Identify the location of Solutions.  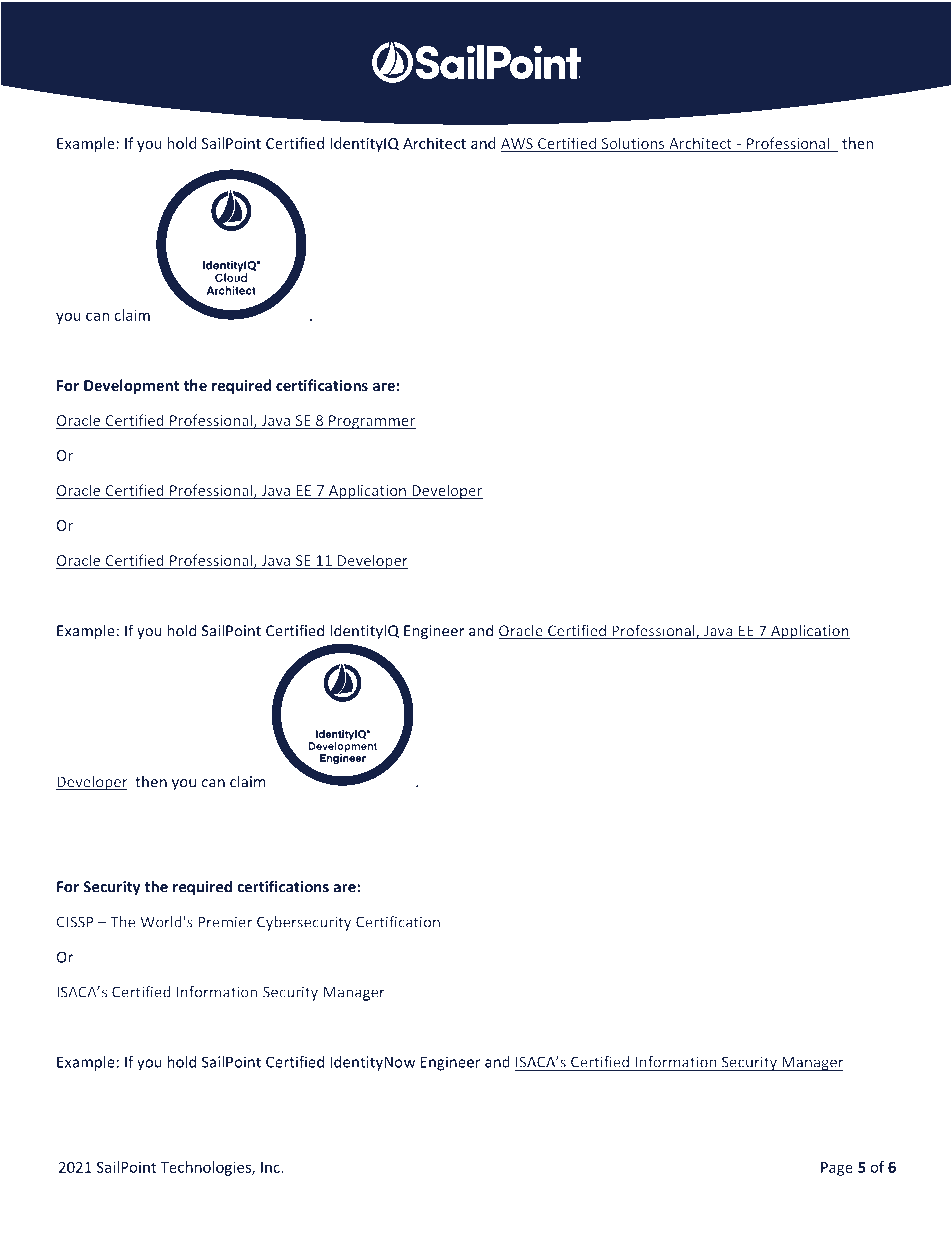
(633, 144).
